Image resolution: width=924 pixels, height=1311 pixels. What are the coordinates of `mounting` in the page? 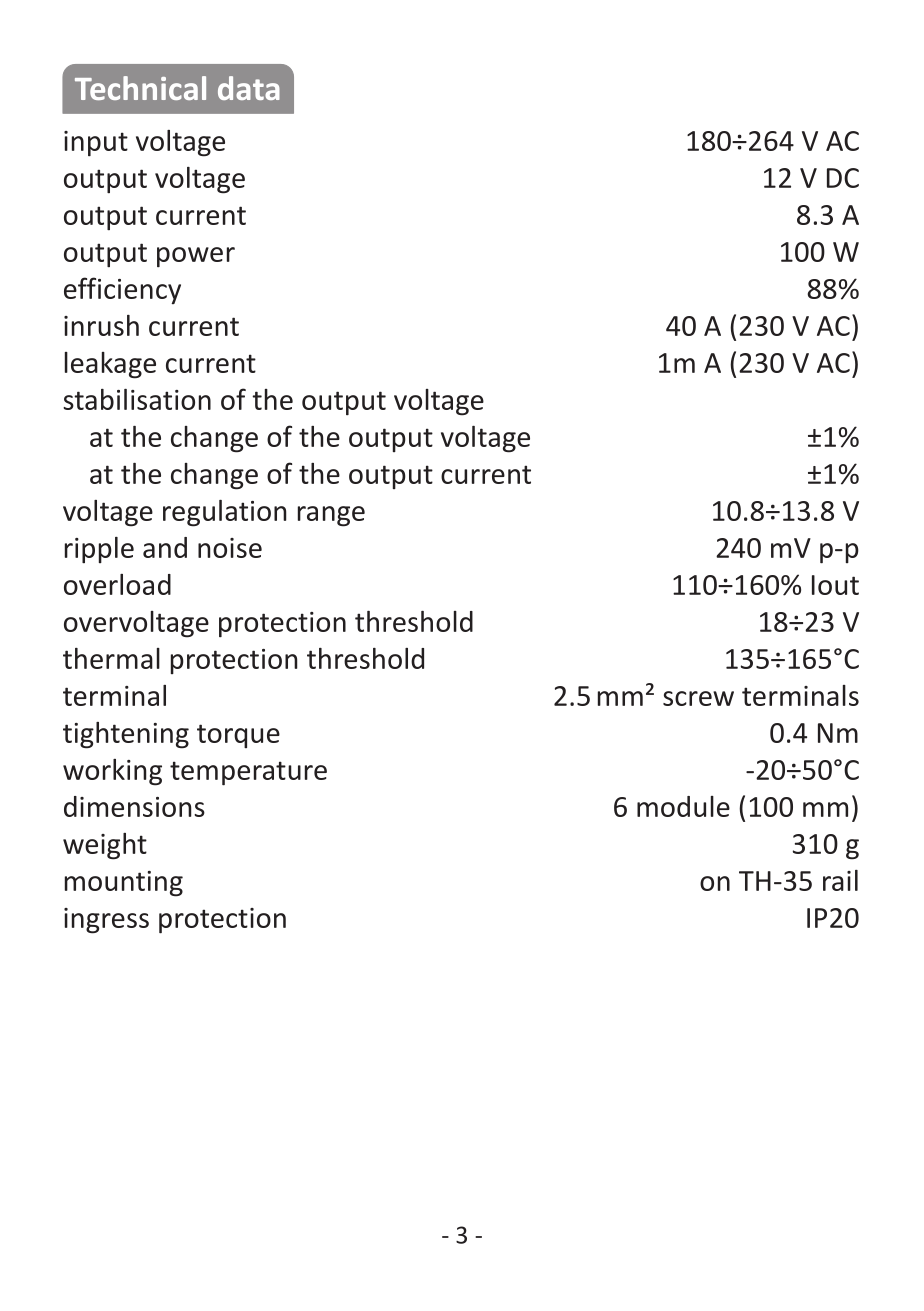 It's located at (124, 884).
